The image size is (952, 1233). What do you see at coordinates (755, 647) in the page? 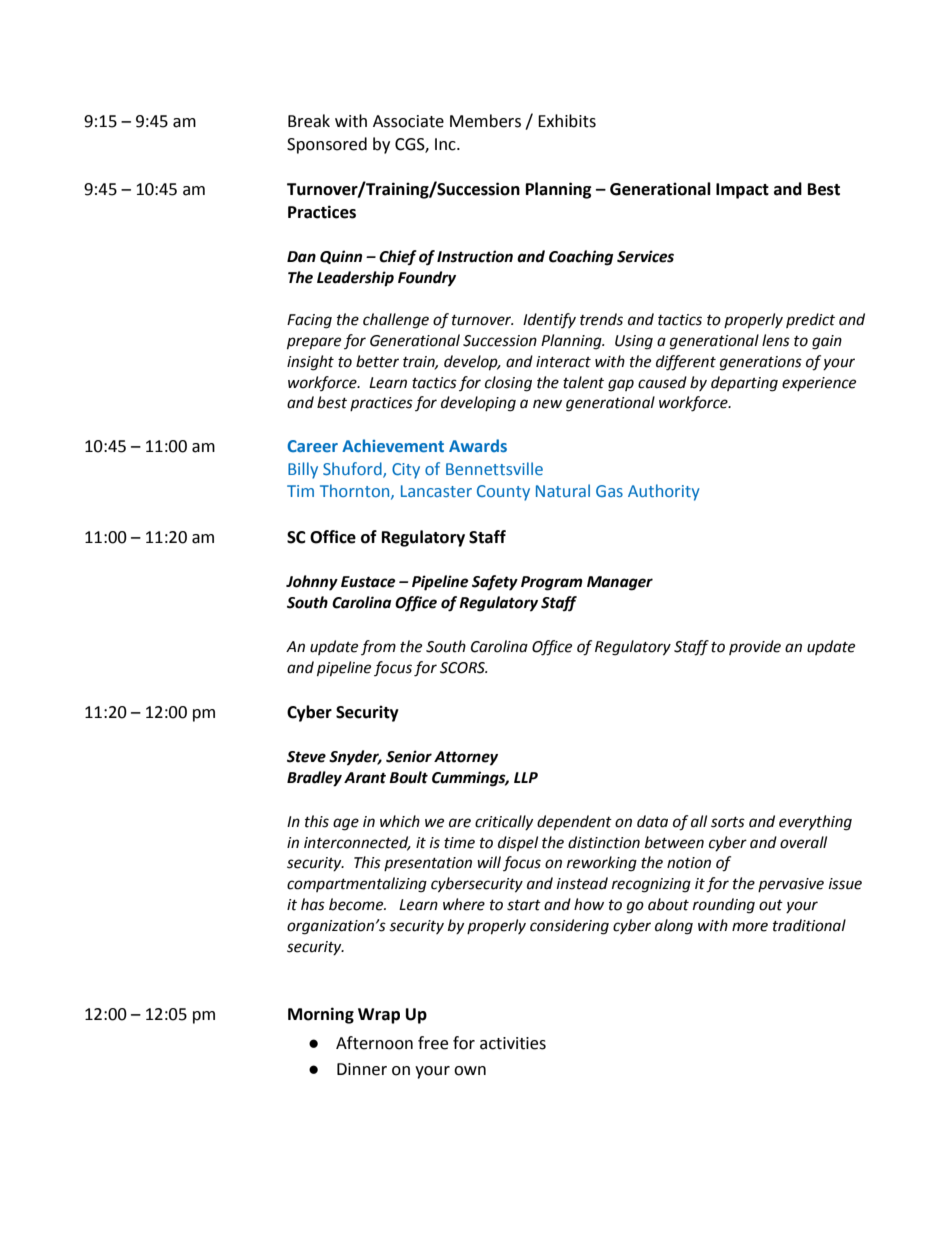
I see `provide` at bounding box center [755, 647].
